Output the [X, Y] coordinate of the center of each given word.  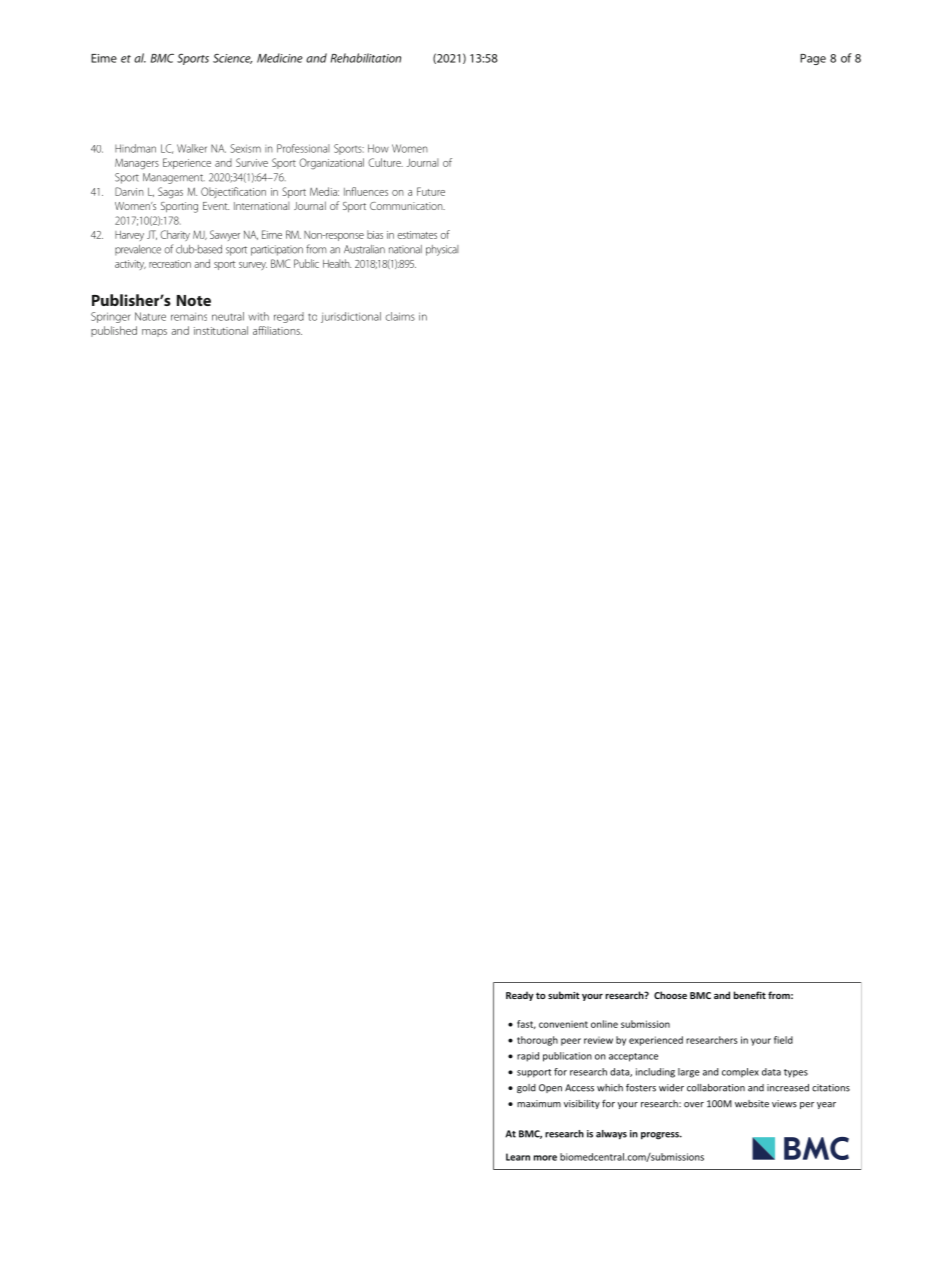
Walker [192, 148]
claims [400, 316]
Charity [175, 235]
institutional [221, 330]
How [378, 148]
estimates [417, 235]
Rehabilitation [366, 58]
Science [232, 59]
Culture [385, 162]
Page [813, 59]
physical [442, 250]
